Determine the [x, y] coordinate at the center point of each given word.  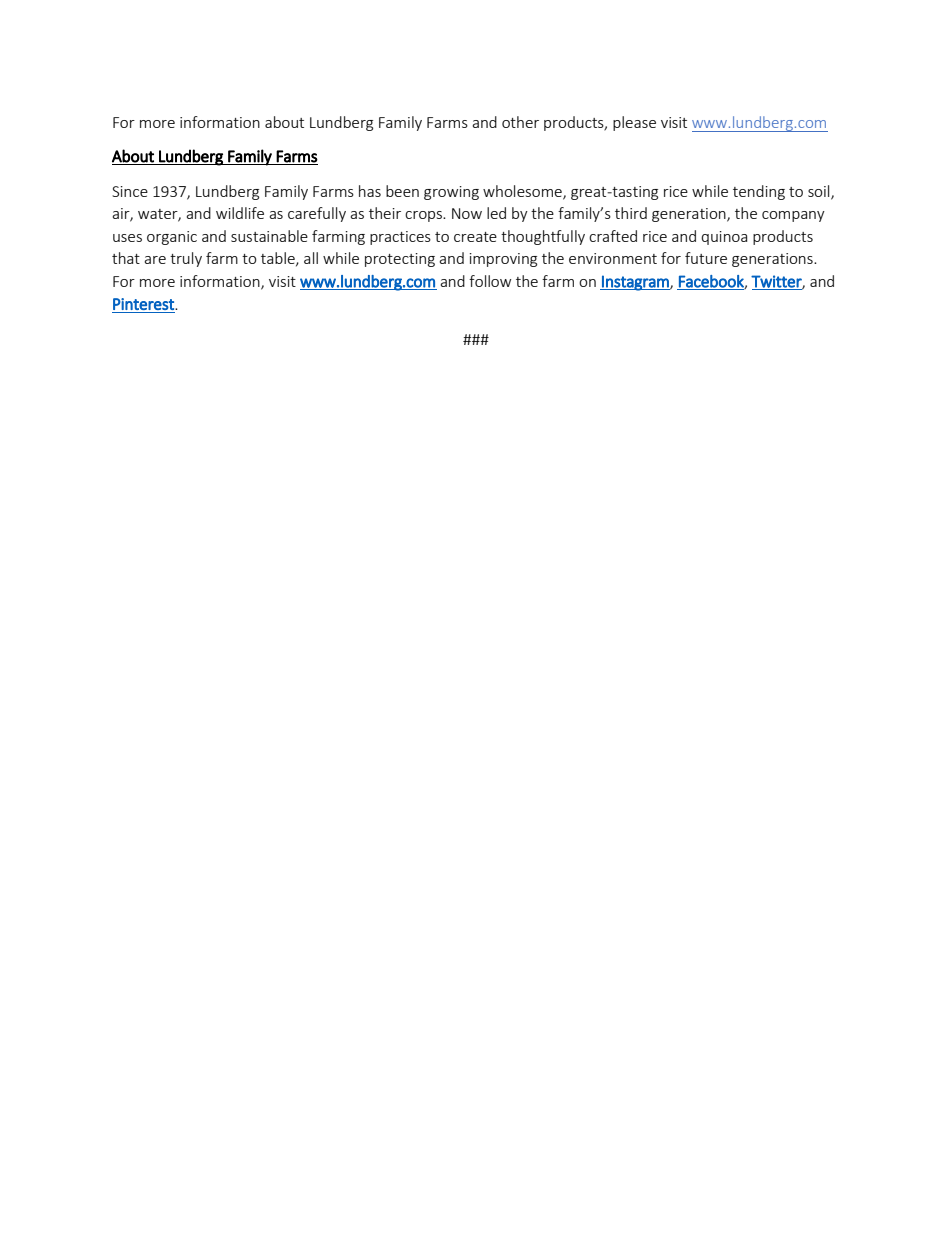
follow [490, 281]
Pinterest [144, 304]
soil [820, 192]
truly [186, 259]
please [634, 123]
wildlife [240, 213]
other [520, 122]
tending [759, 192]
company [793, 216]
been [402, 191]
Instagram [635, 283]
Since [130, 191]
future [706, 258]
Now [467, 213]
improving [503, 260]
